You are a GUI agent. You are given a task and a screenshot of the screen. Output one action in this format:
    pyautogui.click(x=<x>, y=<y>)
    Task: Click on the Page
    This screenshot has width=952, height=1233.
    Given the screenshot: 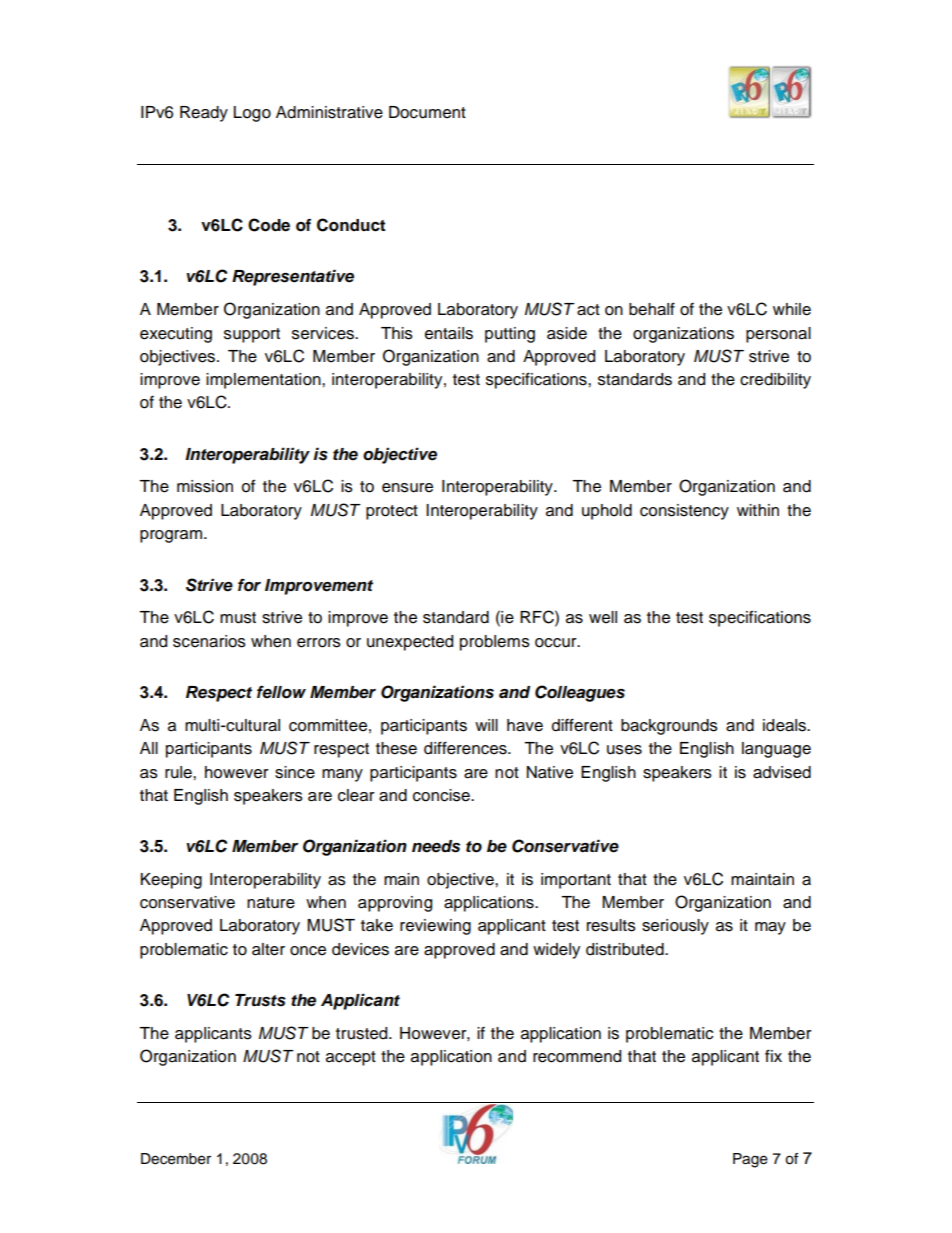 What is the action you would take?
    pyautogui.click(x=750, y=1160)
